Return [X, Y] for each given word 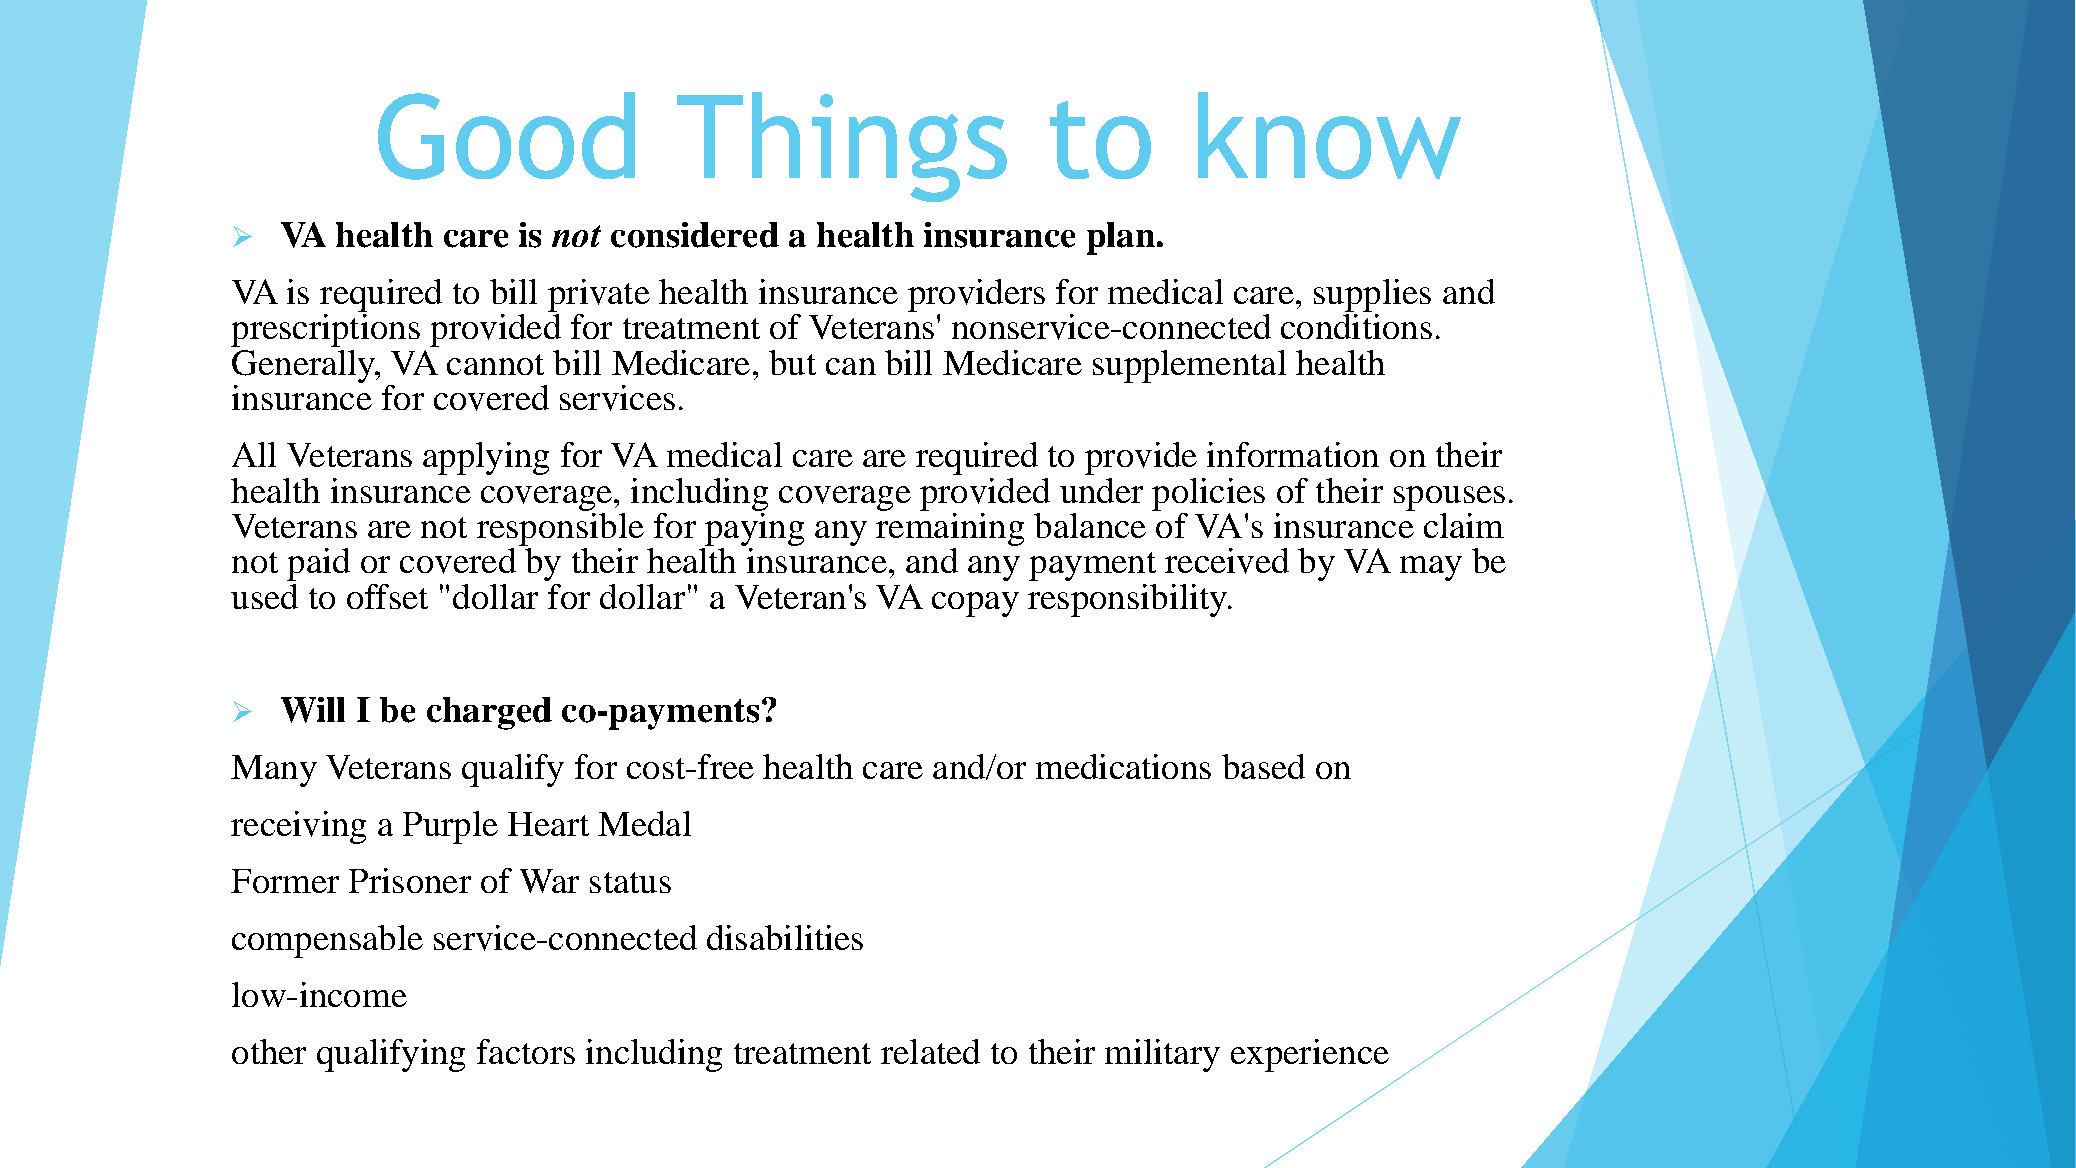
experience [1310, 1055]
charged [489, 713]
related [930, 1051]
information [1293, 454]
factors [526, 1051]
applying [486, 458]
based [1263, 766]
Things [842, 147]
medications [1123, 766]
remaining [950, 528]
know [1329, 135]
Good [506, 136]
